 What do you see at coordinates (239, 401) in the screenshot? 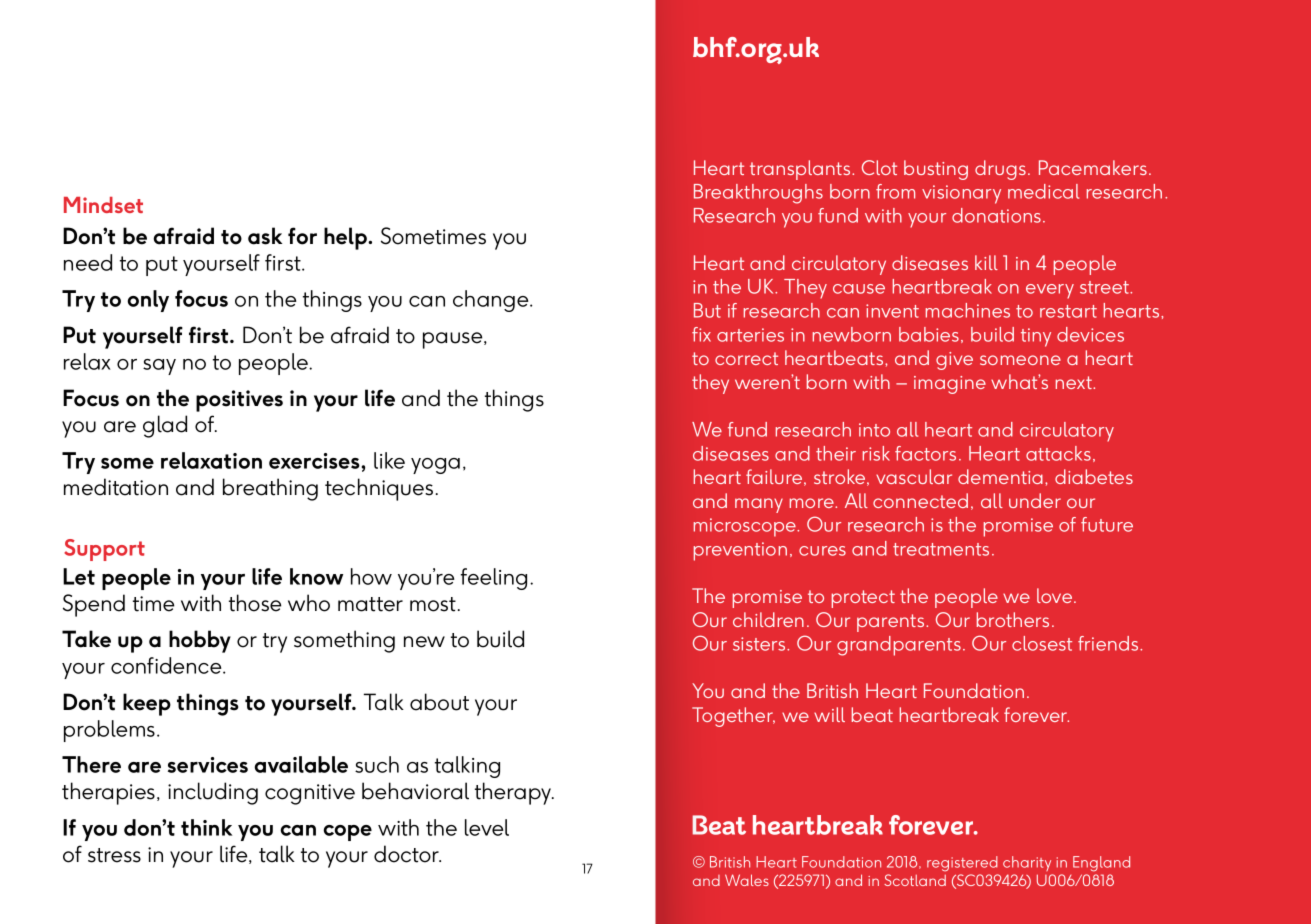
I see `positives` at bounding box center [239, 401].
